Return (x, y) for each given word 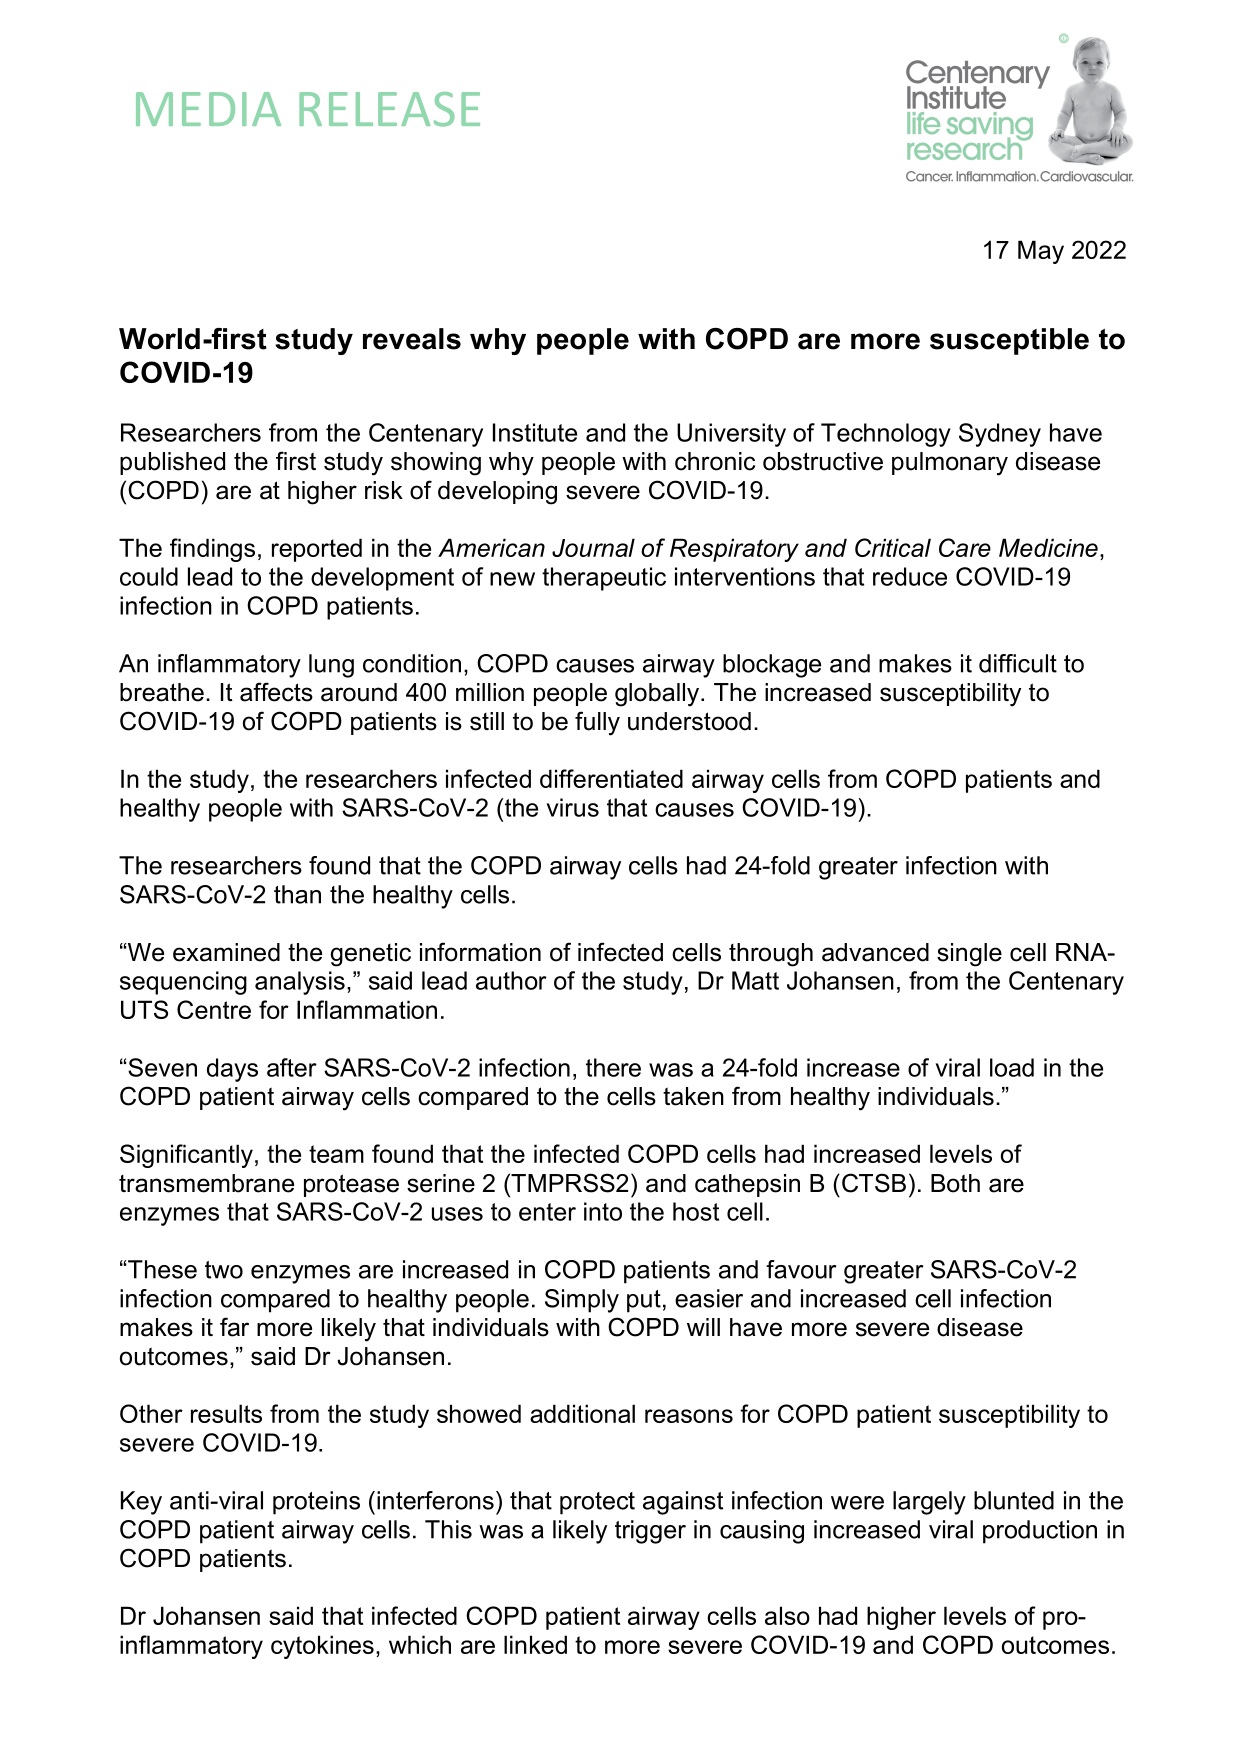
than (297, 894)
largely (929, 1503)
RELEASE (389, 109)
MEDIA (208, 109)
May (1041, 252)
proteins (316, 1503)
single (969, 955)
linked (535, 1644)
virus (573, 807)
